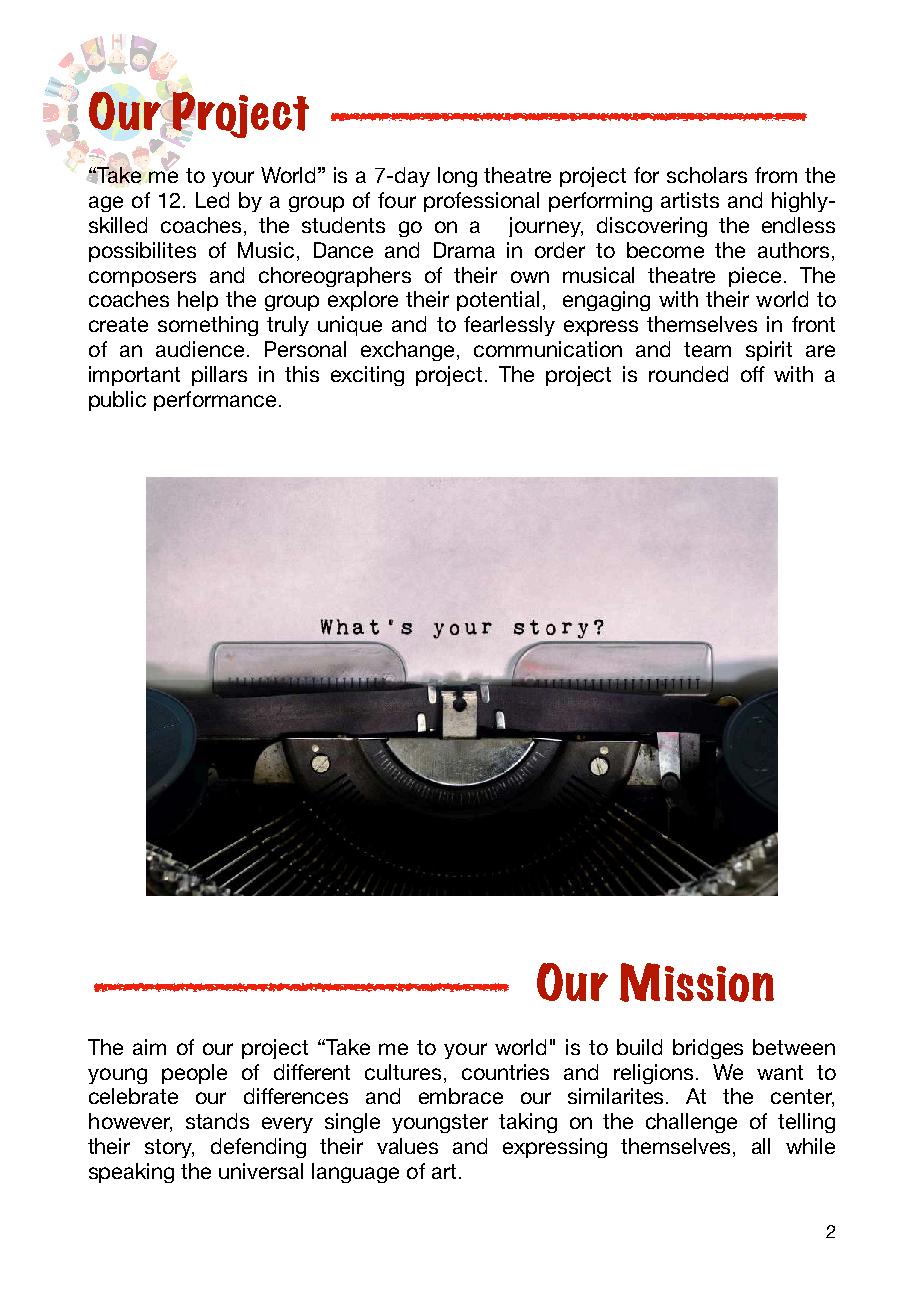 The image size is (924, 1308). I want to click on performance, so click(215, 401).
